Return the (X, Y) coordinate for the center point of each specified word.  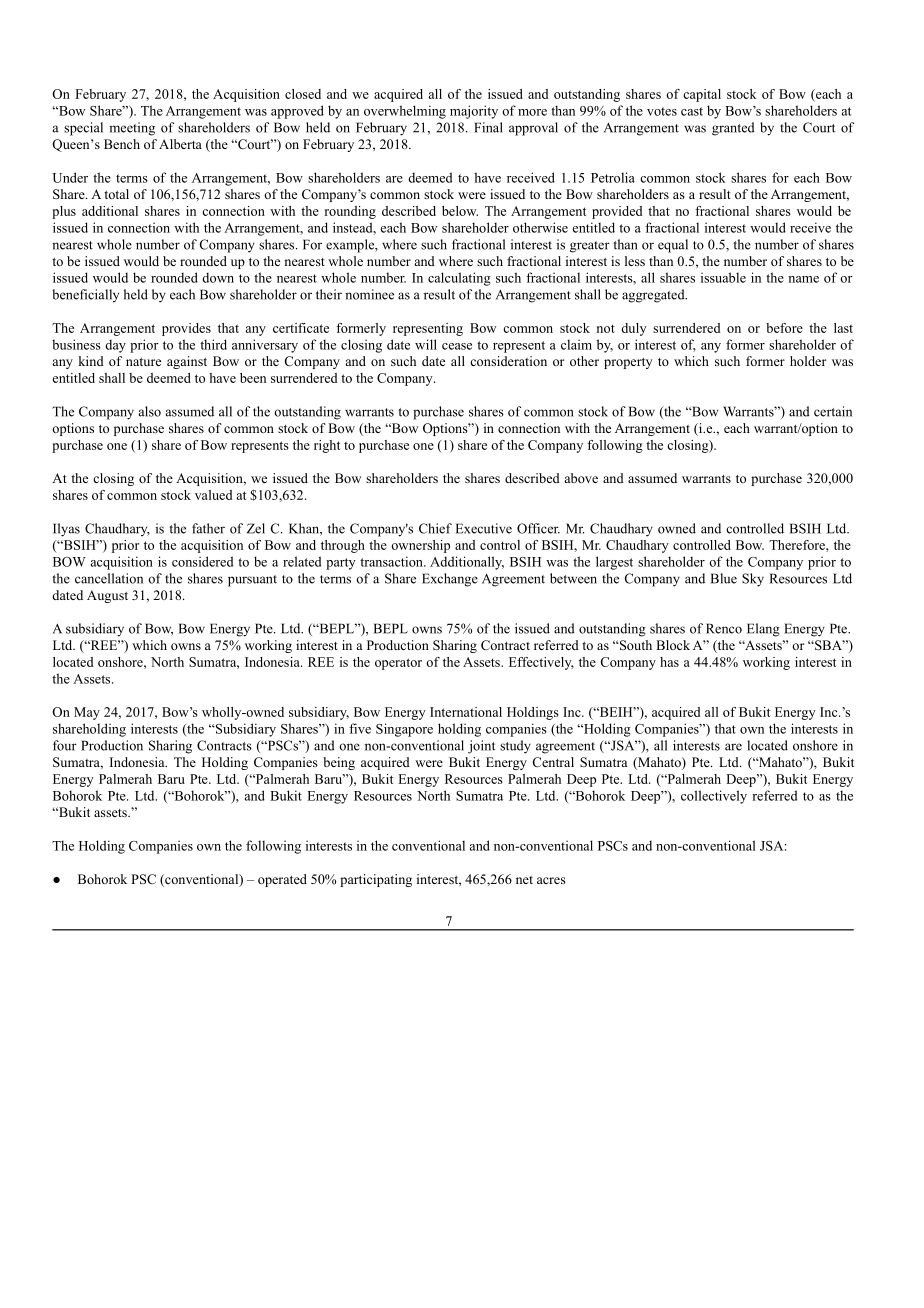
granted (733, 129)
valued (214, 495)
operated (282, 880)
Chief (435, 528)
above (581, 478)
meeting (132, 129)
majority (474, 112)
